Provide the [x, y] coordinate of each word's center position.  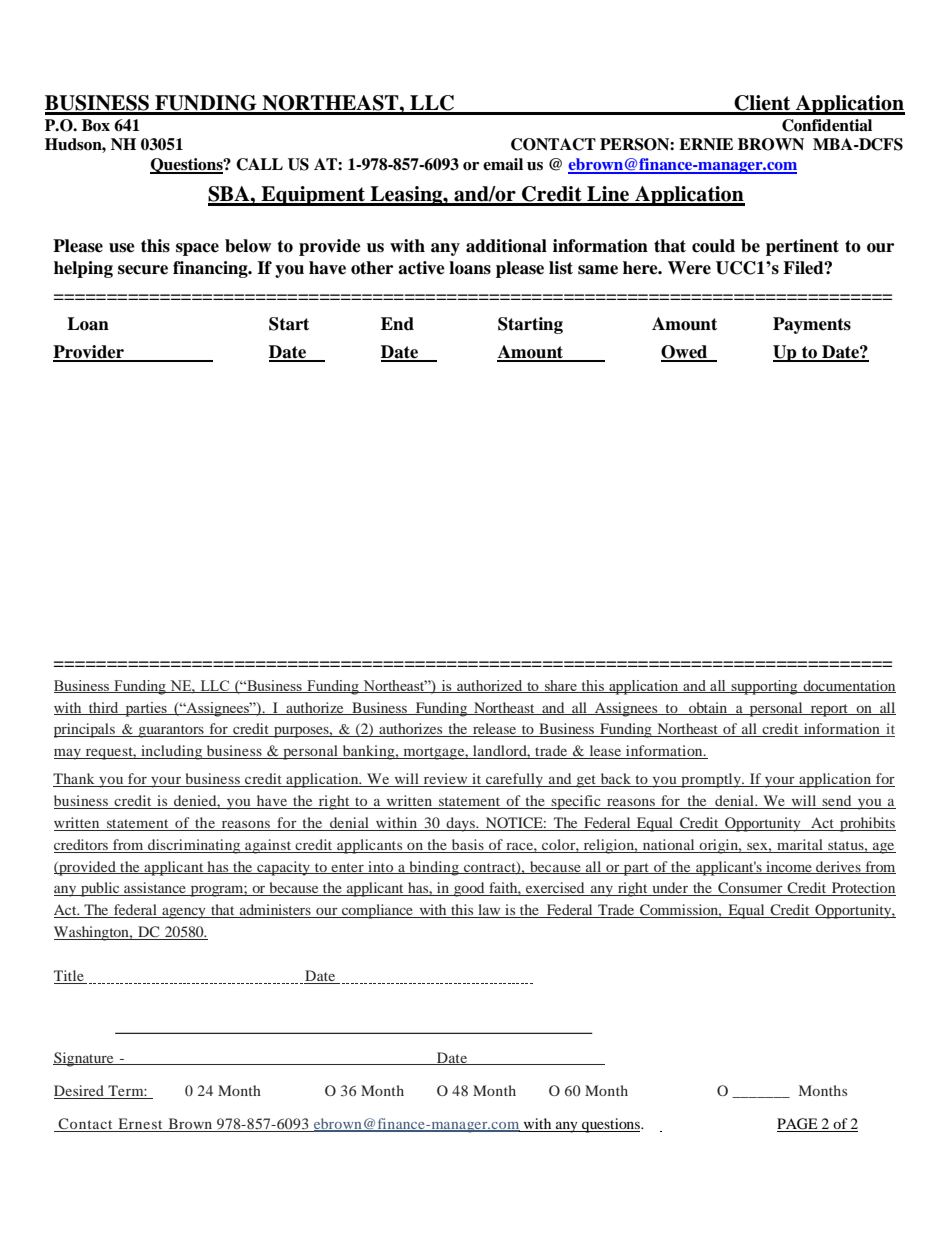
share [561, 686]
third [104, 708]
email [503, 164]
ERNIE [706, 144]
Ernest [140, 1125]
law [489, 911]
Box [96, 125]
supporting [764, 687]
